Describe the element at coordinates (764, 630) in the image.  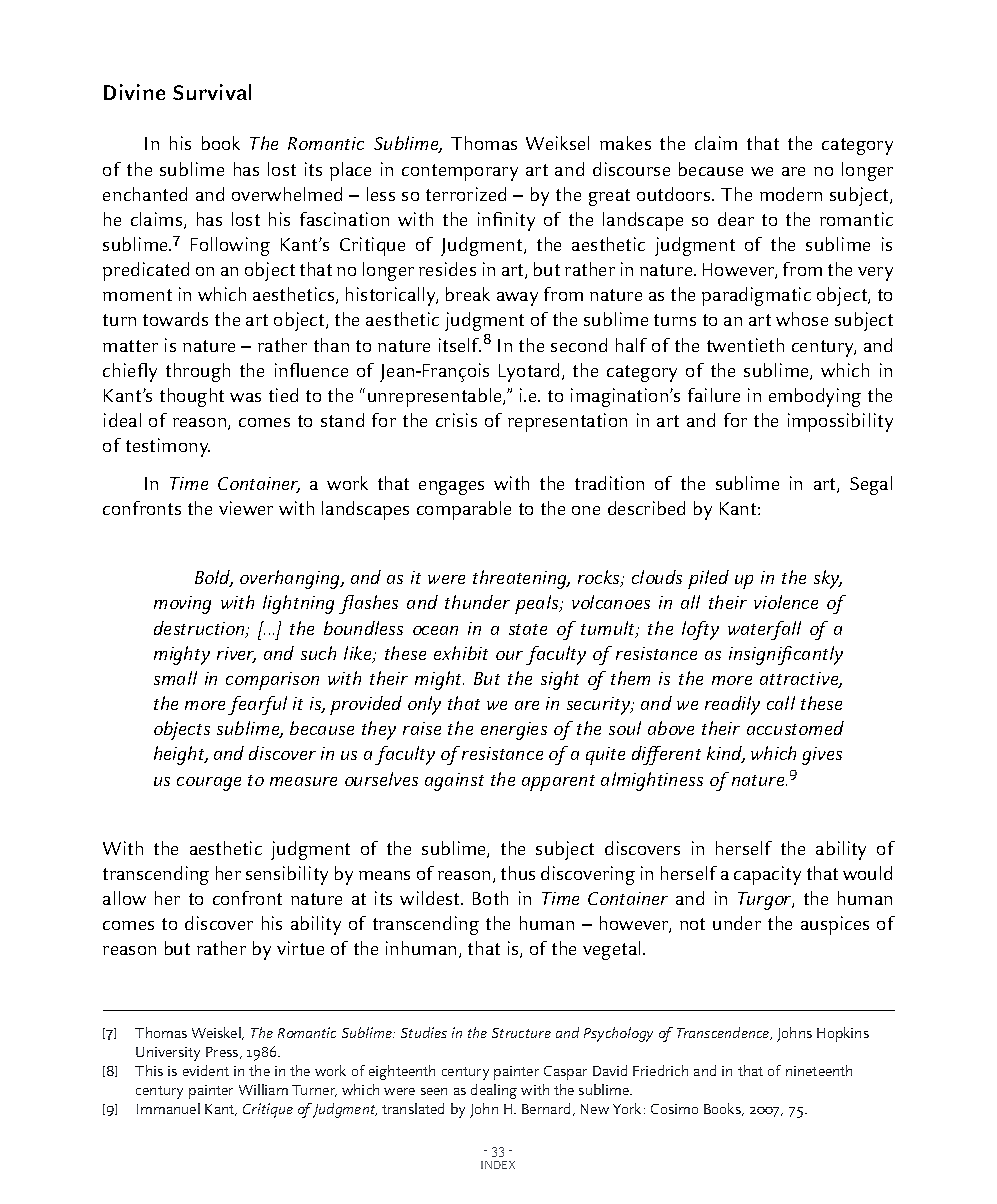
I see `waterfall` at that location.
